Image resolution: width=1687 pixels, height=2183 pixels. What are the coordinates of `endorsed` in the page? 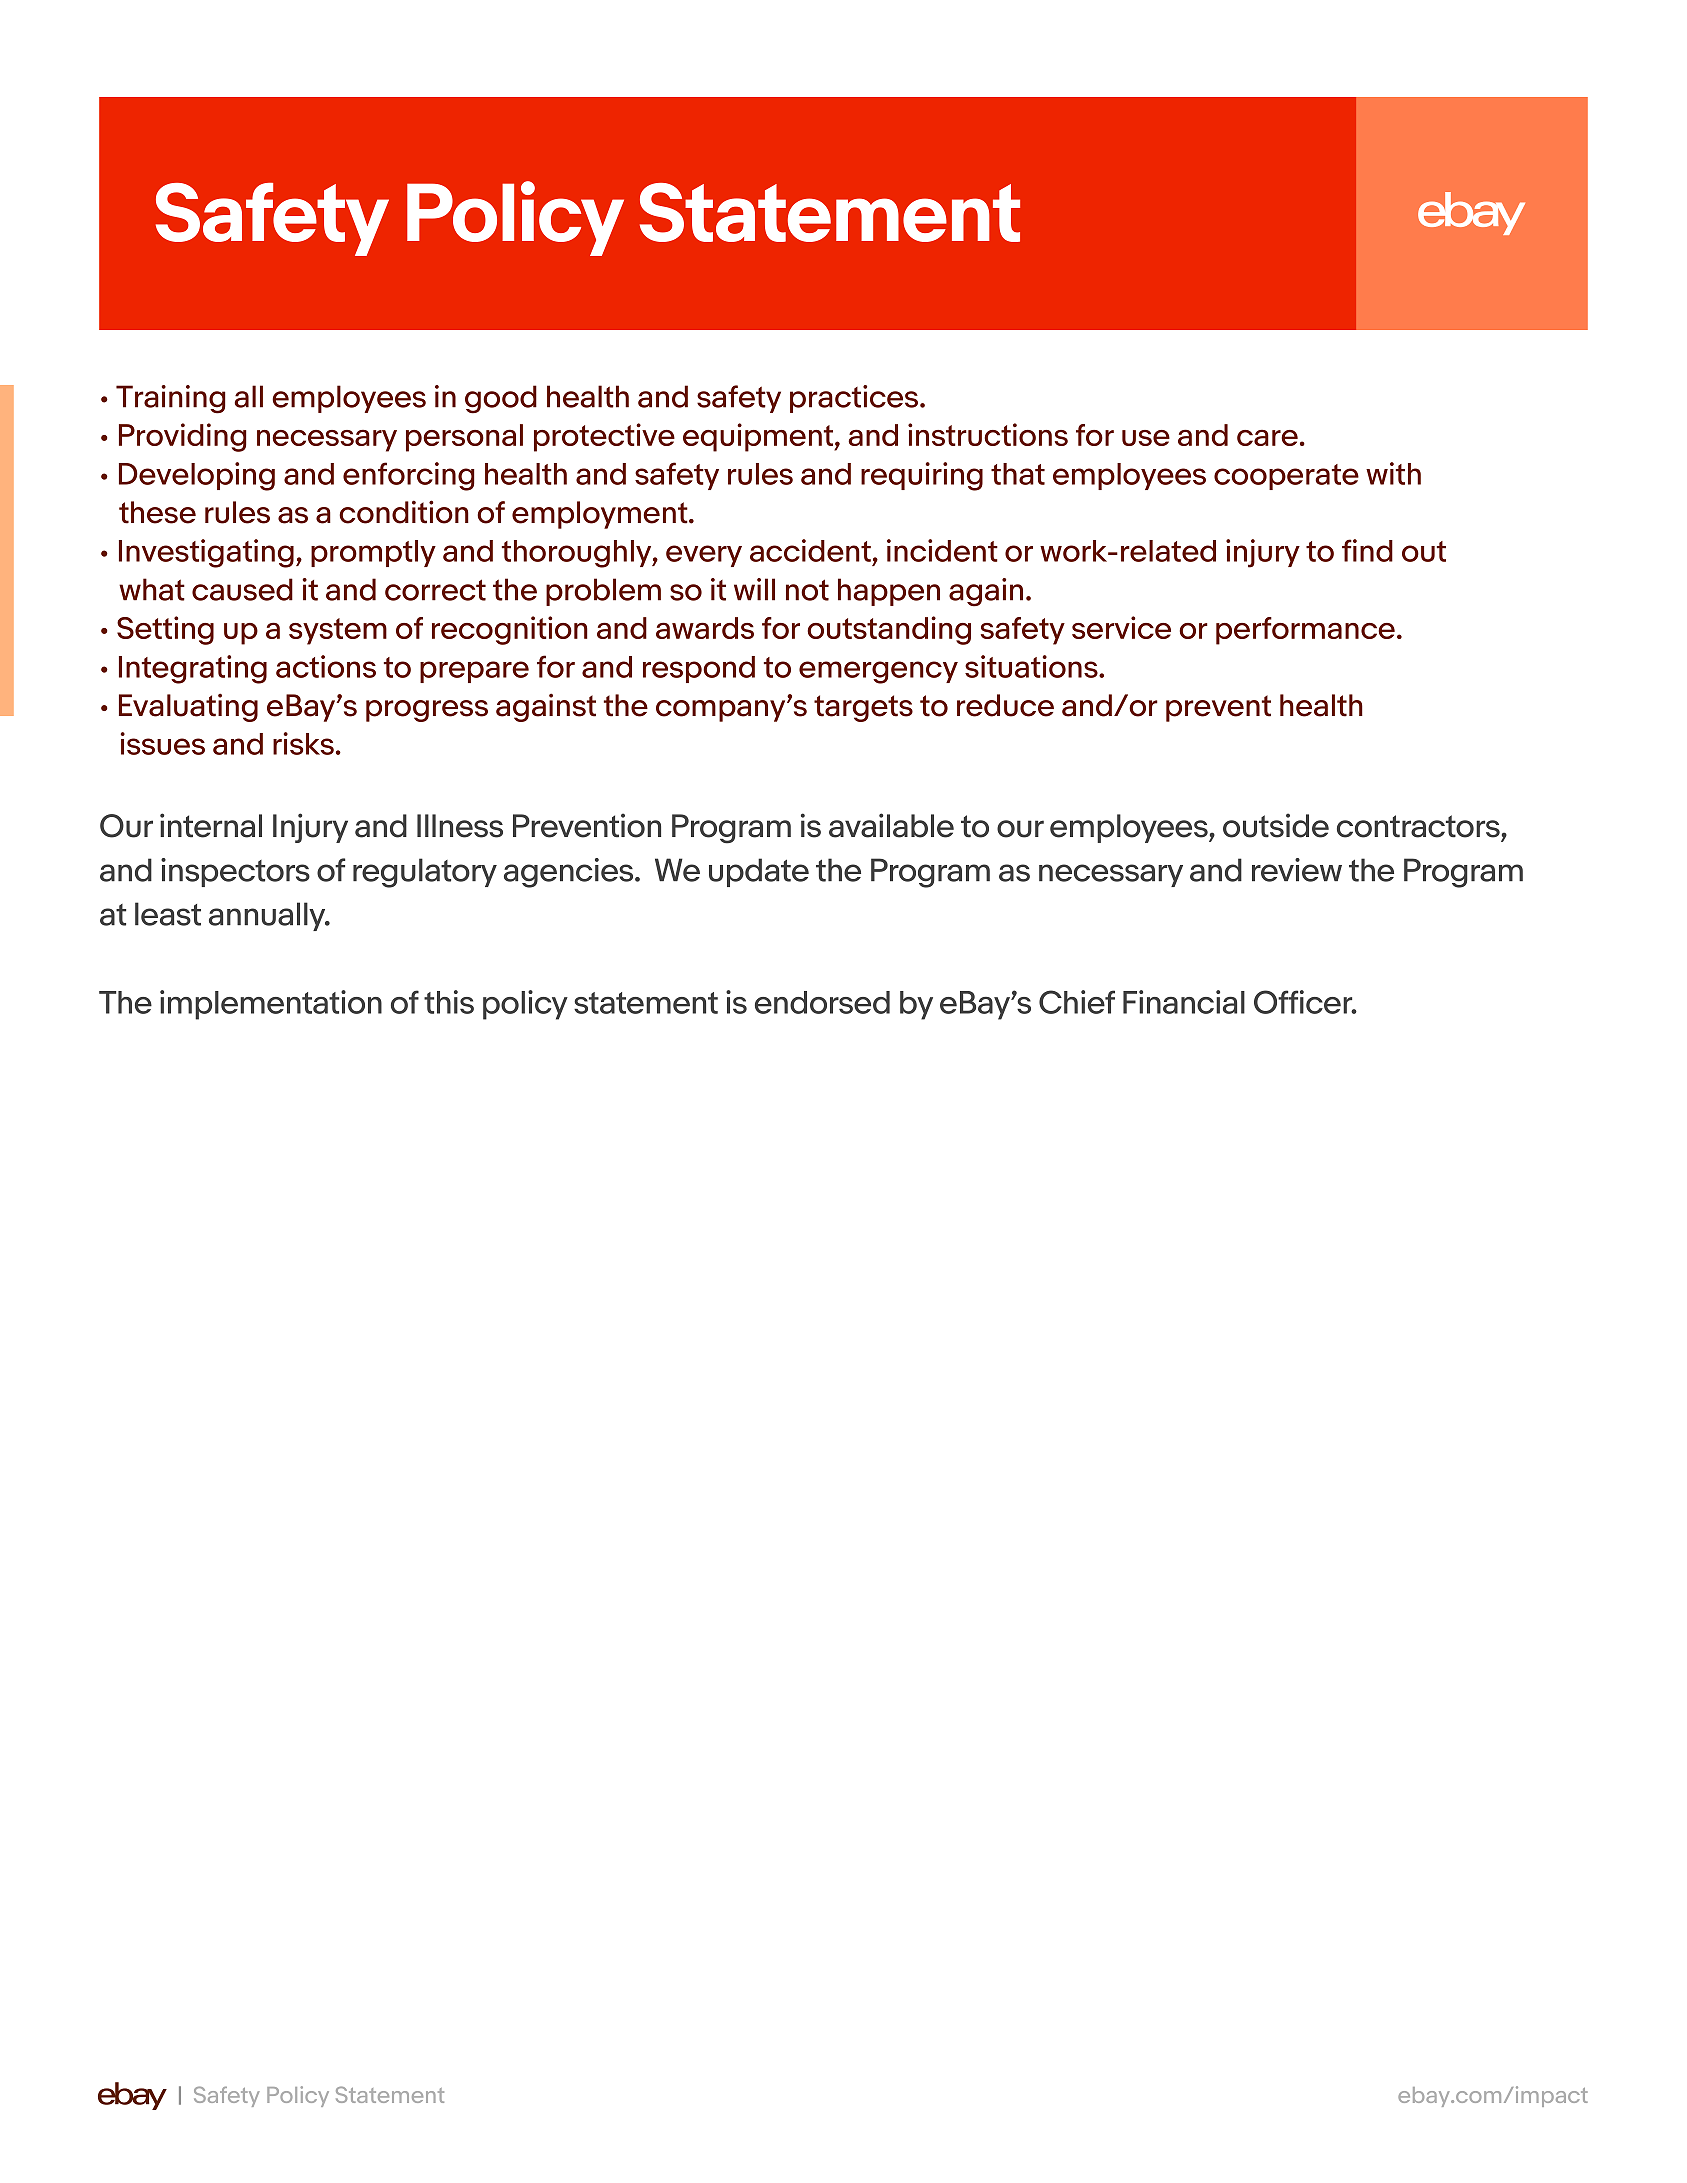 It's located at (822, 1002).
